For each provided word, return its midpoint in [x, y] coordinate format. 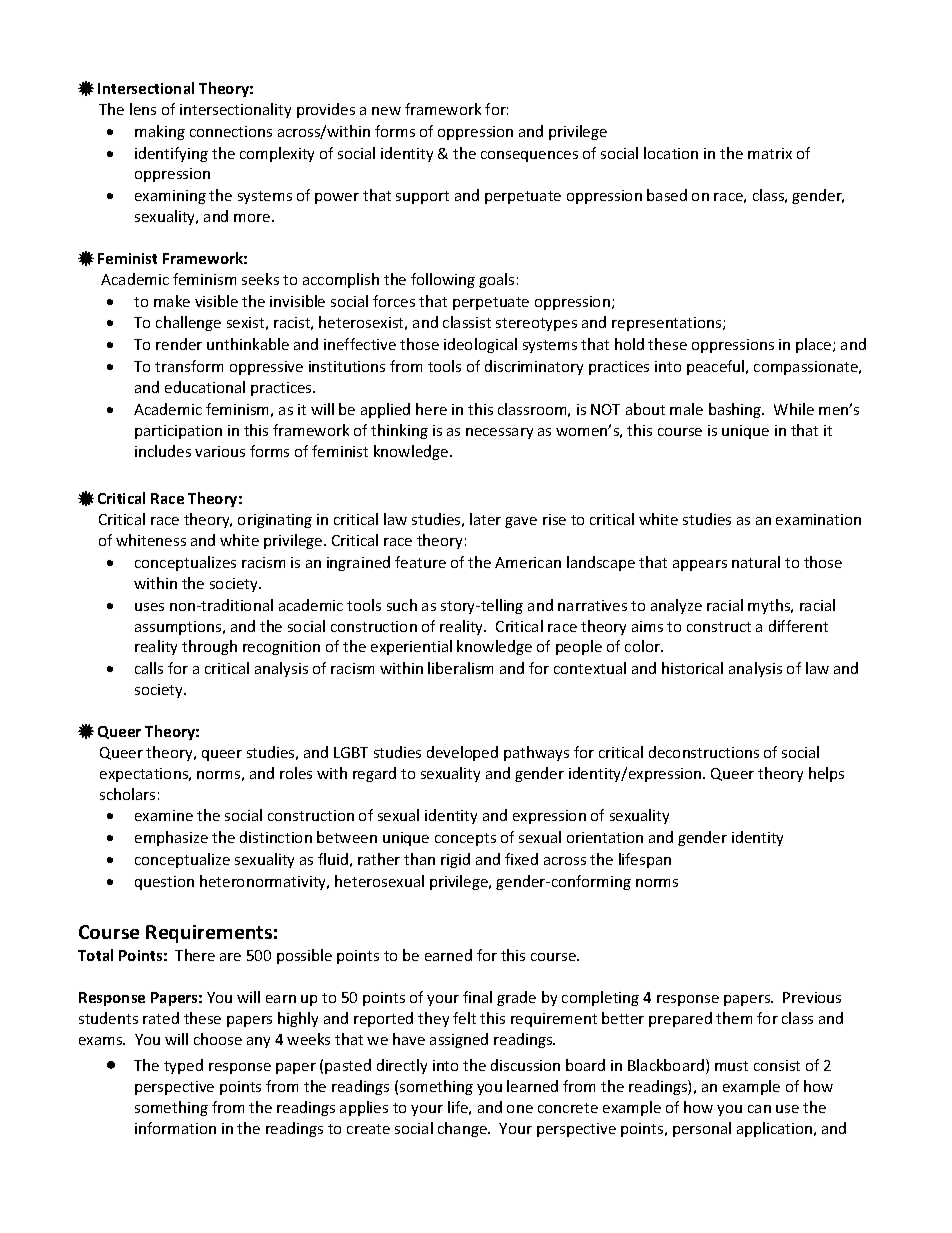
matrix [770, 153]
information [175, 1128]
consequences [529, 156]
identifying [171, 154]
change [463, 1129]
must [731, 1066]
